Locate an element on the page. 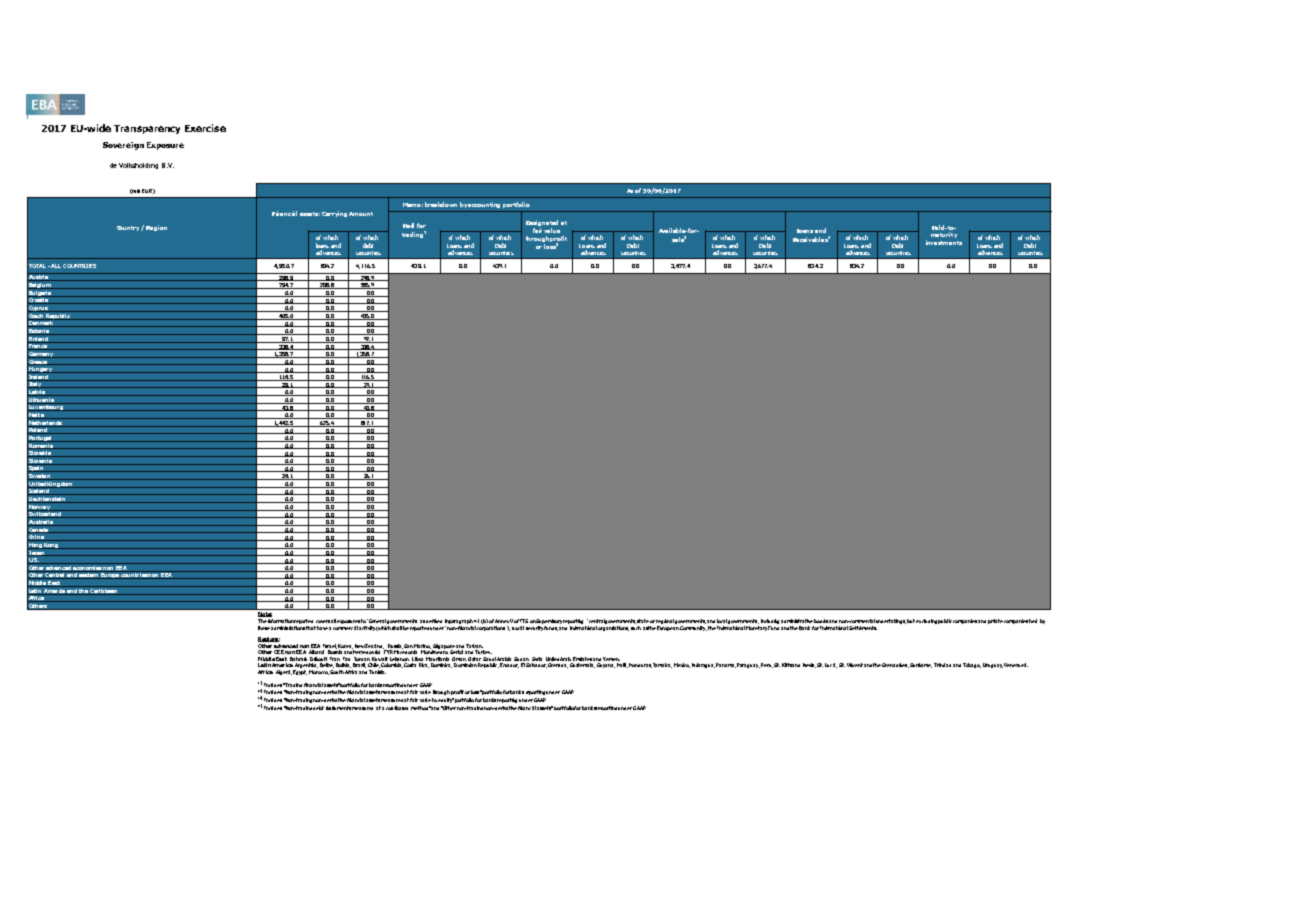  Amount is located at coordinates (361, 214).
